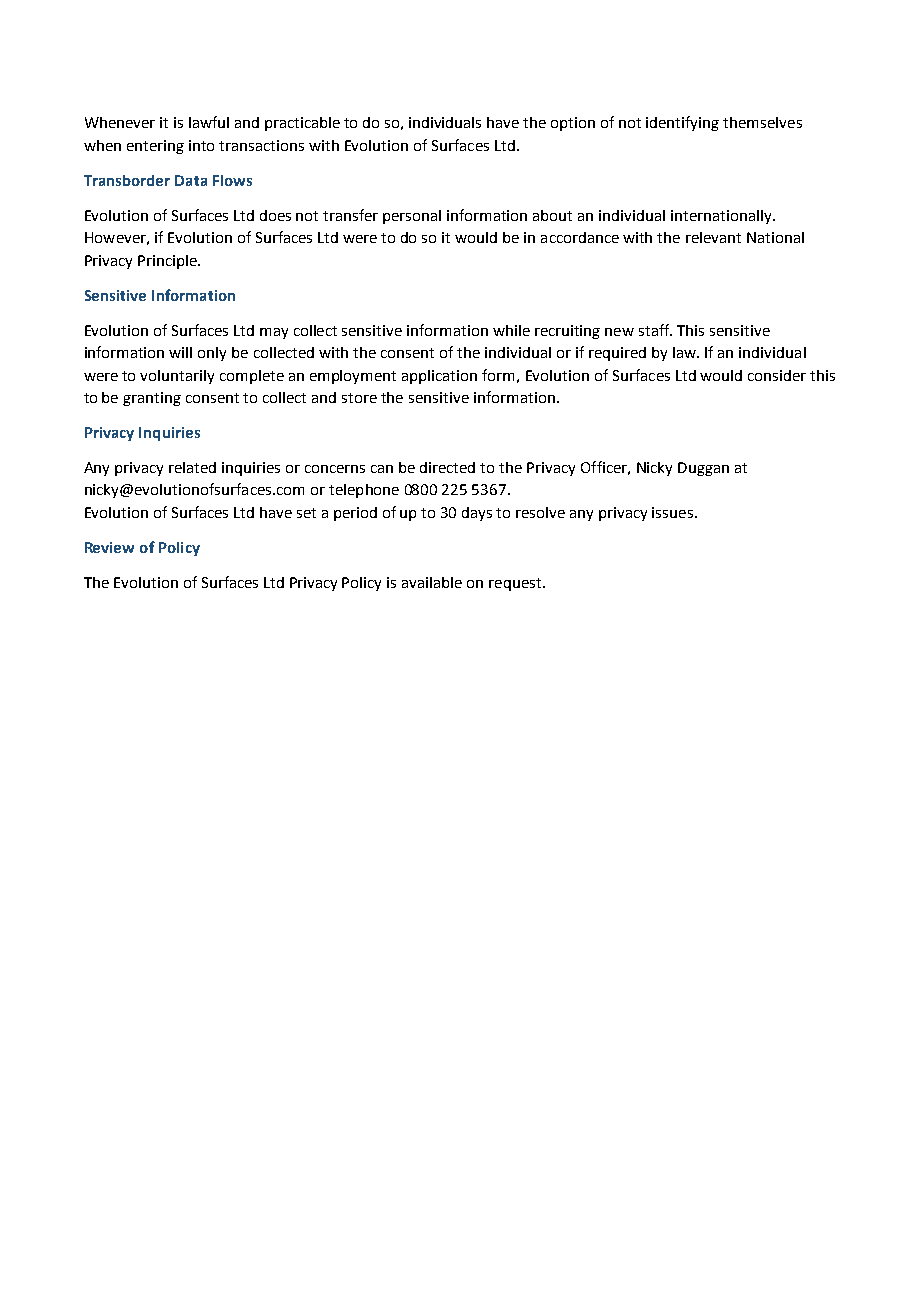  What do you see at coordinates (672, 512) in the image?
I see `issues` at bounding box center [672, 512].
